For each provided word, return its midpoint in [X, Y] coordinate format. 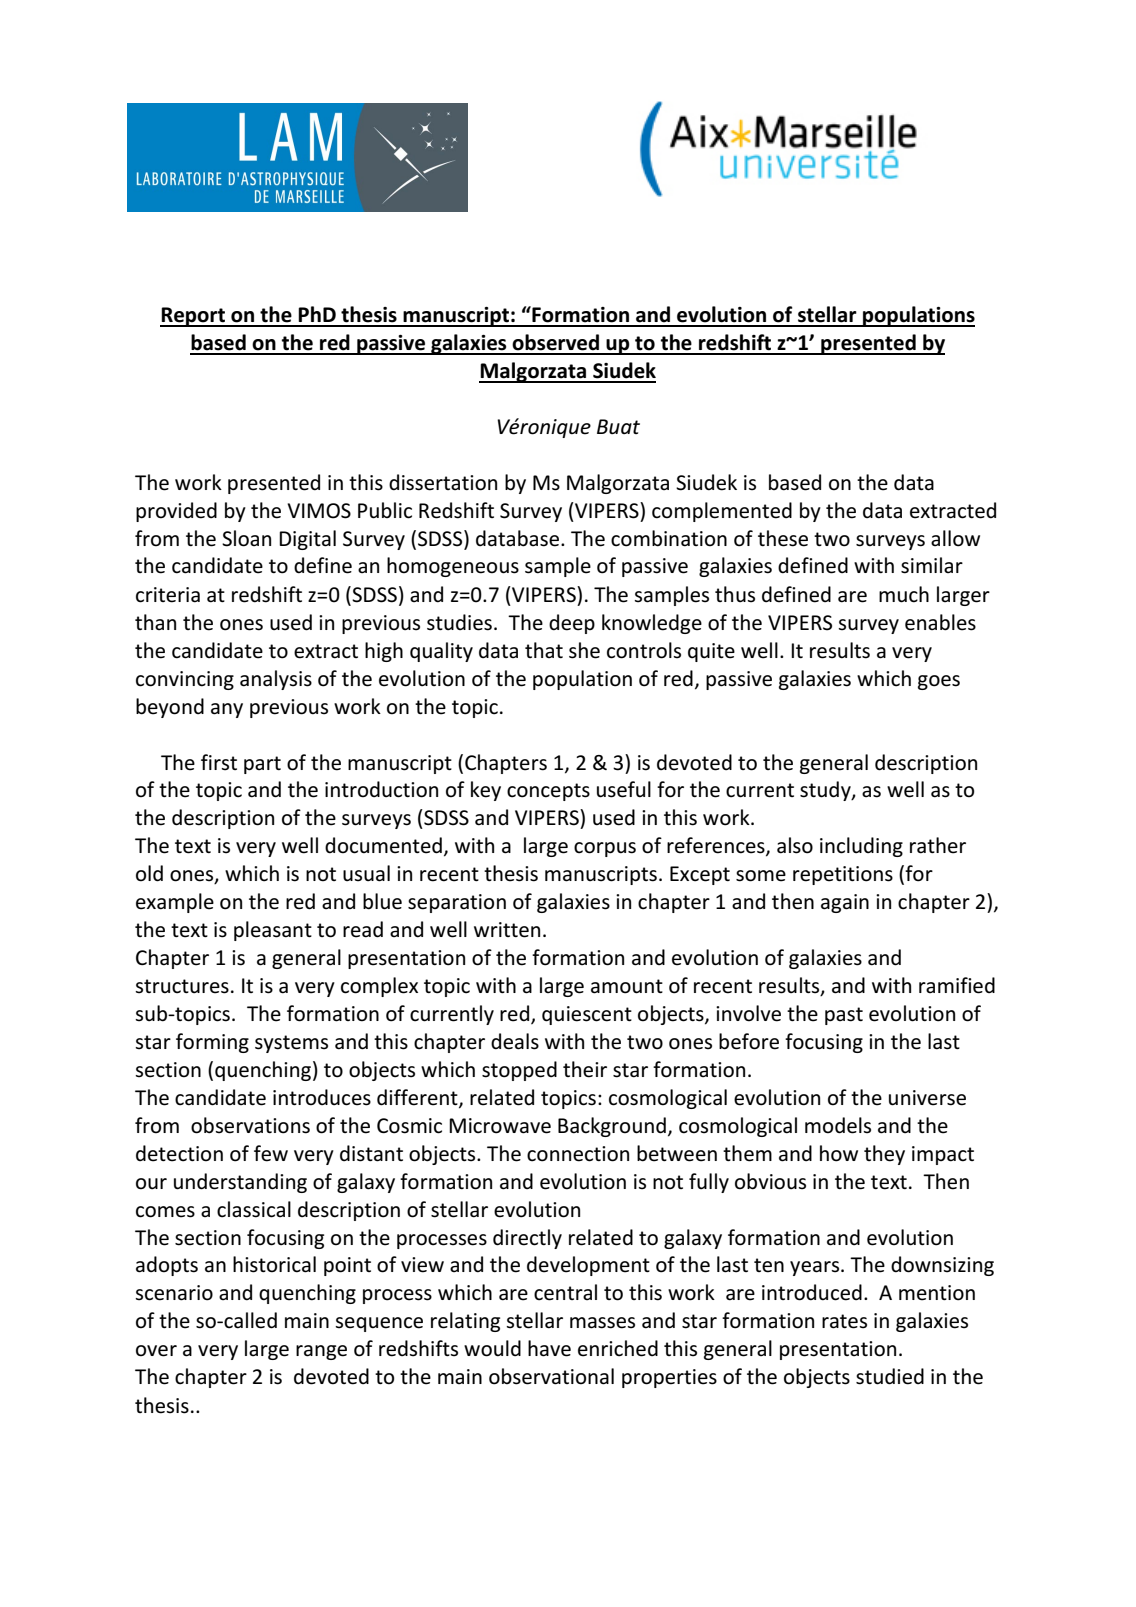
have [549, 1348]
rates [844, 1321]
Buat [618, 426]
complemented [722, 512]
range [321, 1352]
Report [193, 317]
